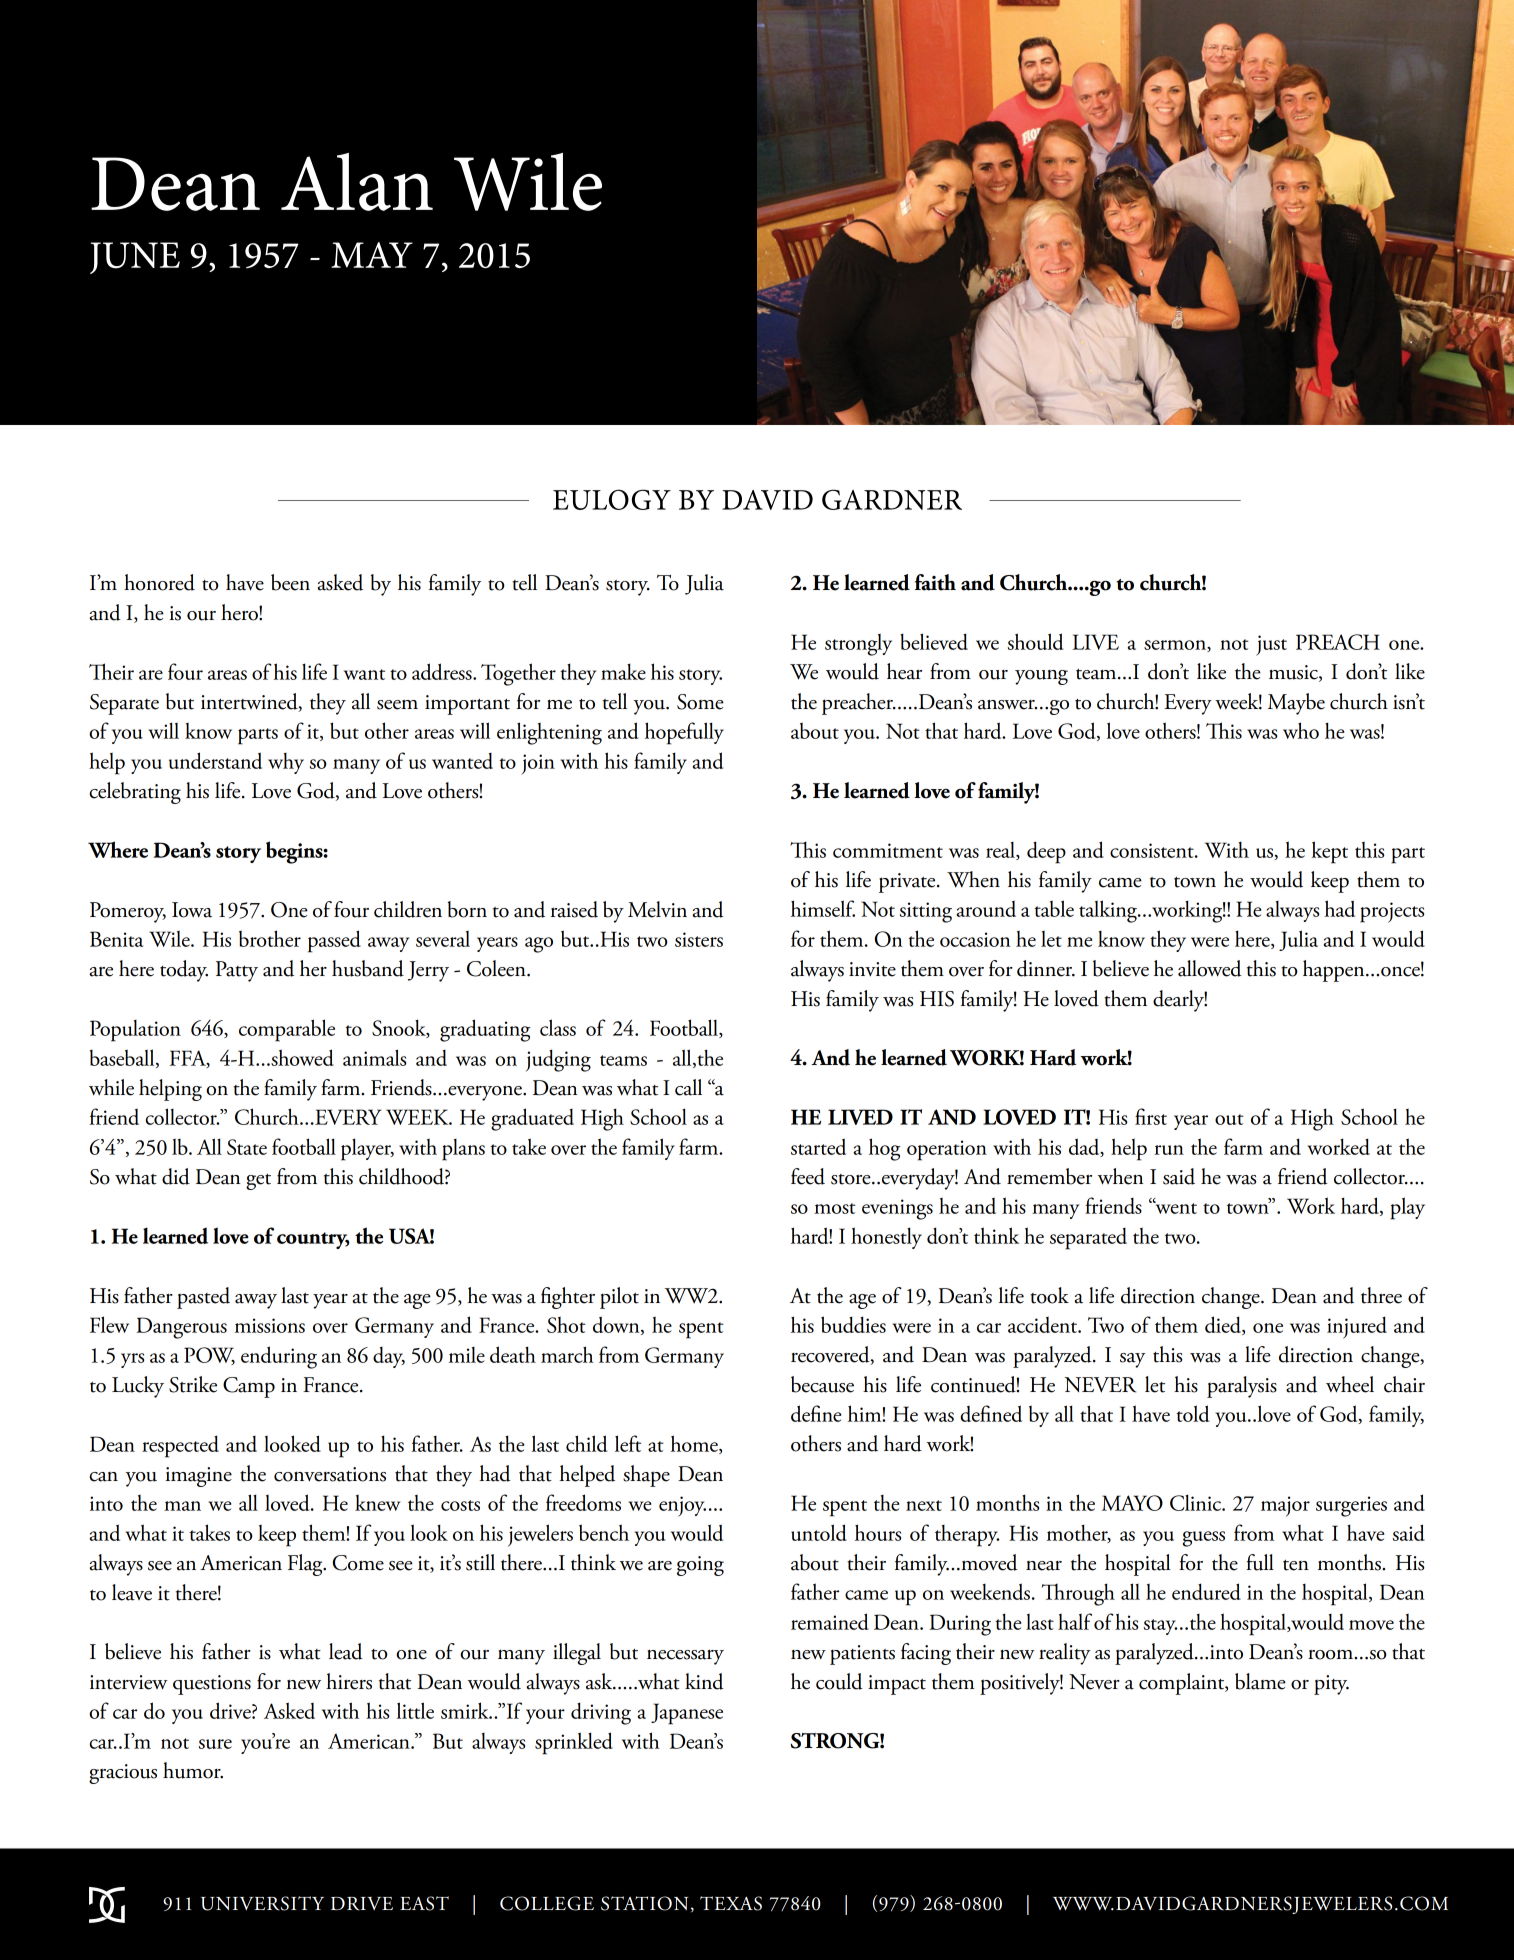 The height and width of the screenshot is (1960, 1514). I want to click on conversations, so click(330, 1474).
